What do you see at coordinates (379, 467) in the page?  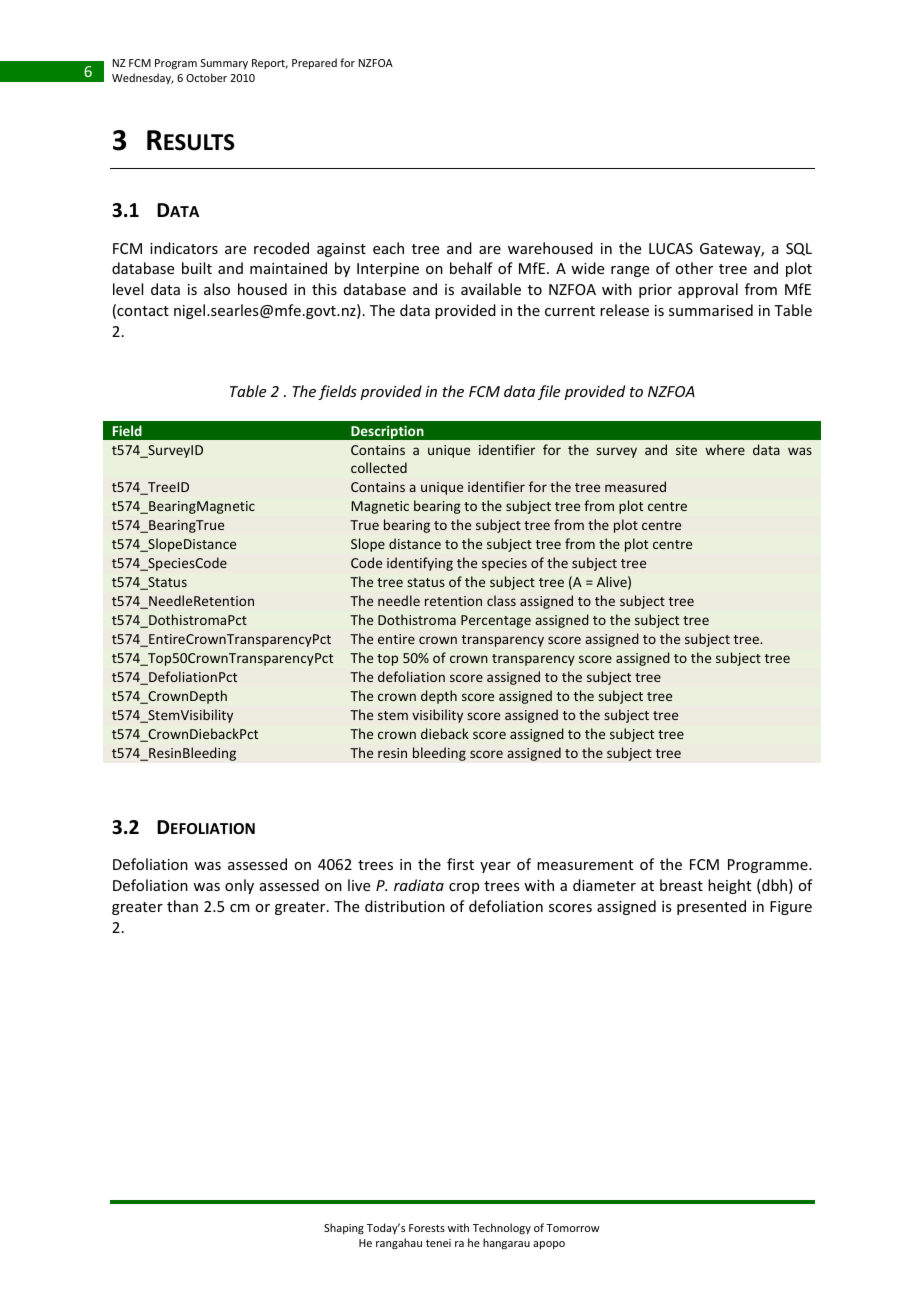 I see `collected` at bounding box center [379, 467].
